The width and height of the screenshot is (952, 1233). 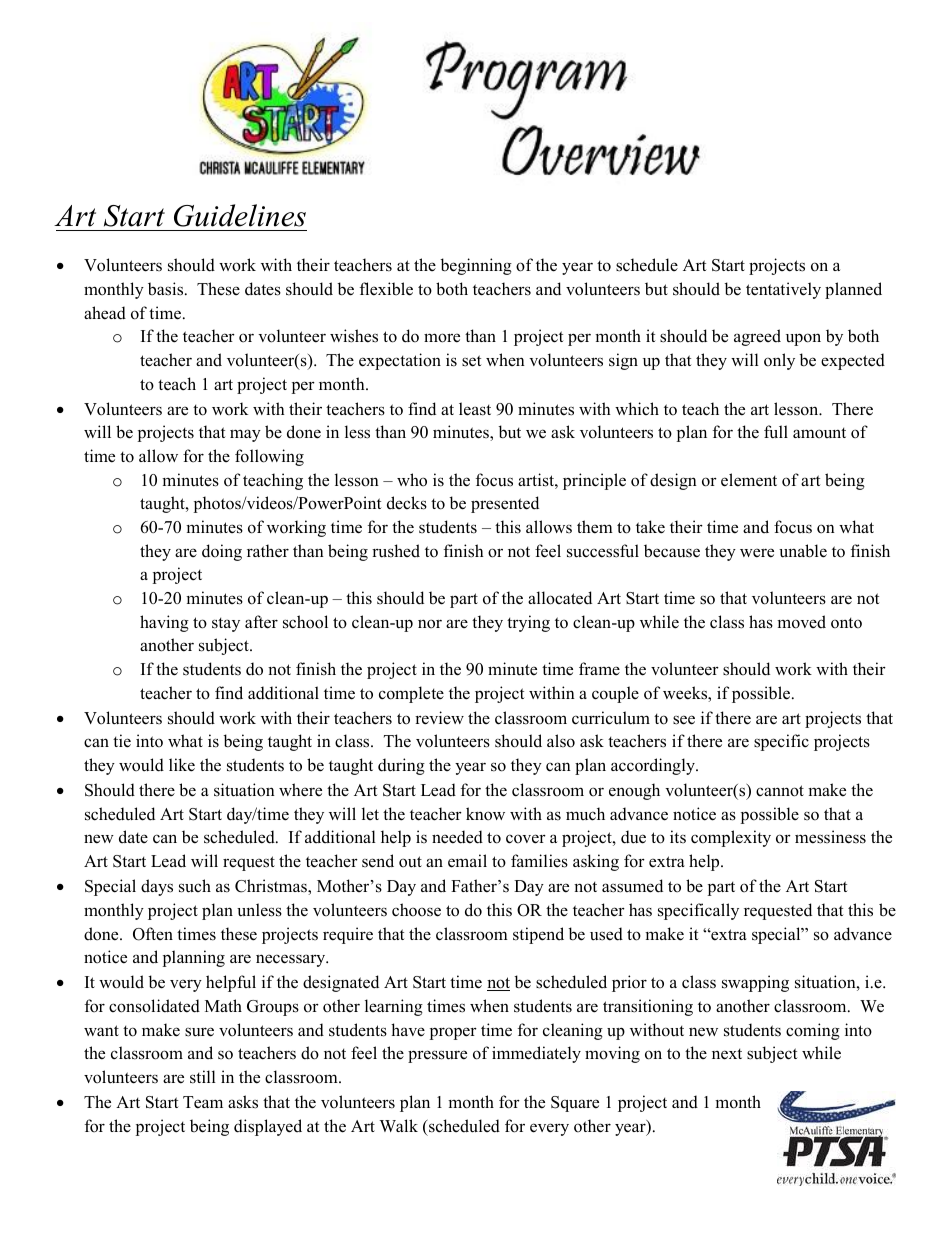 What do you see at coordinates (203, 1102) in the screenshot?
I see `Team` at bounding box center [203, 1102].
